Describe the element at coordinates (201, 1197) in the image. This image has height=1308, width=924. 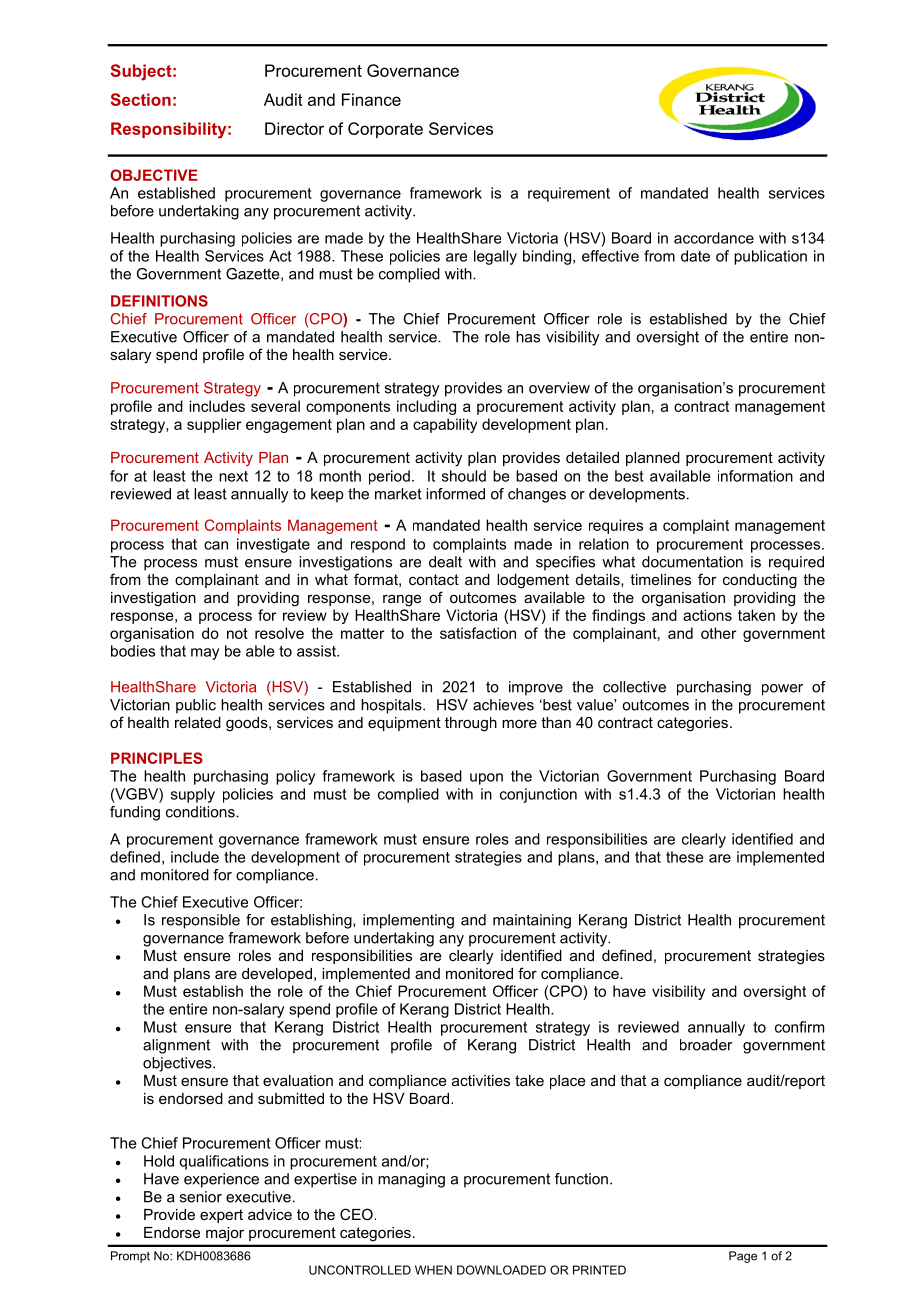
I see `senior` at that location.
